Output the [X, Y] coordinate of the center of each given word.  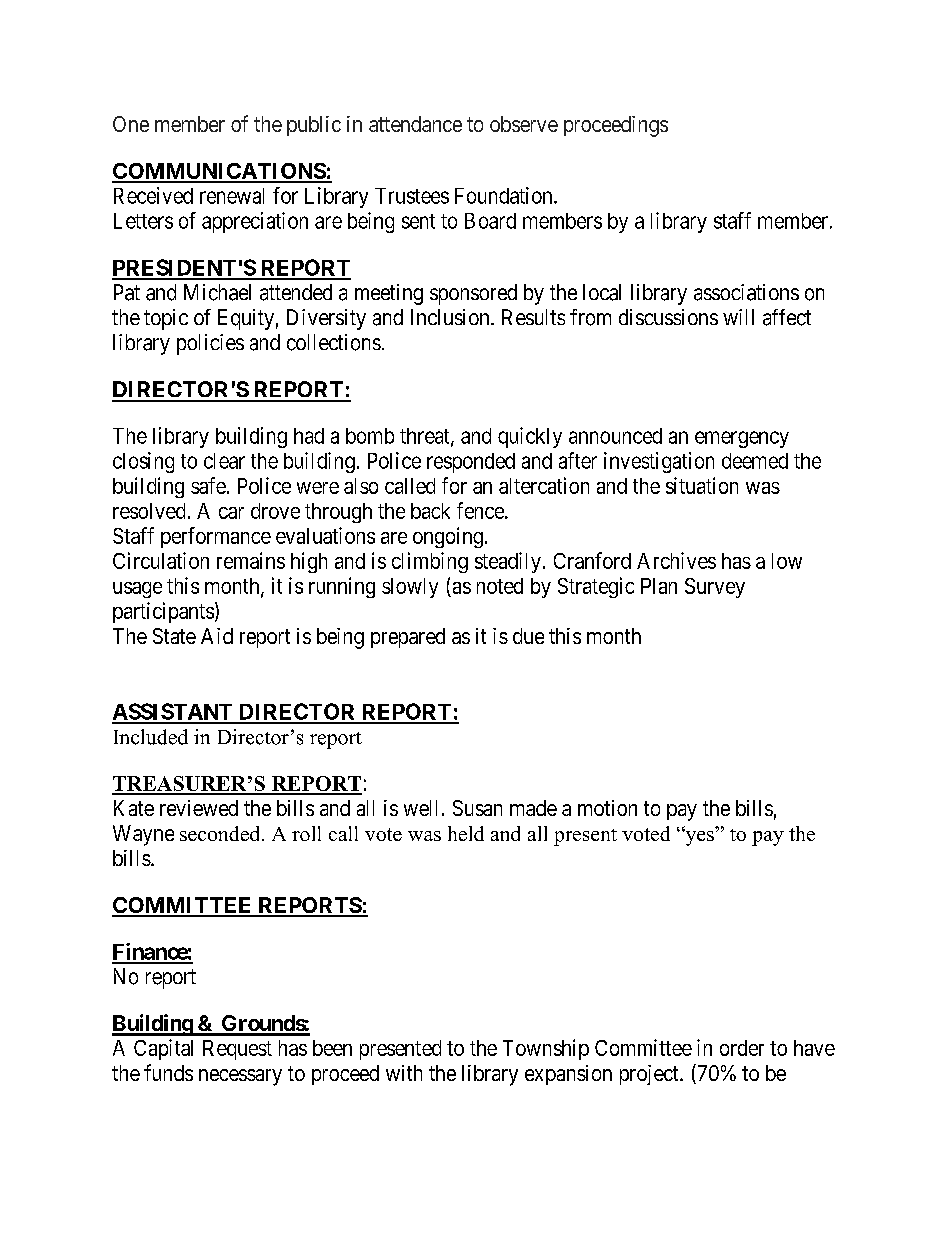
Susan [477, 808]
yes [698, 837]
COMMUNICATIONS [219, 172]
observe [524, 124]
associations [746, 292]
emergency [742, 439]
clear [224, 461]
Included [151, 737]
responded [471, 463]
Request [237, 1050]
